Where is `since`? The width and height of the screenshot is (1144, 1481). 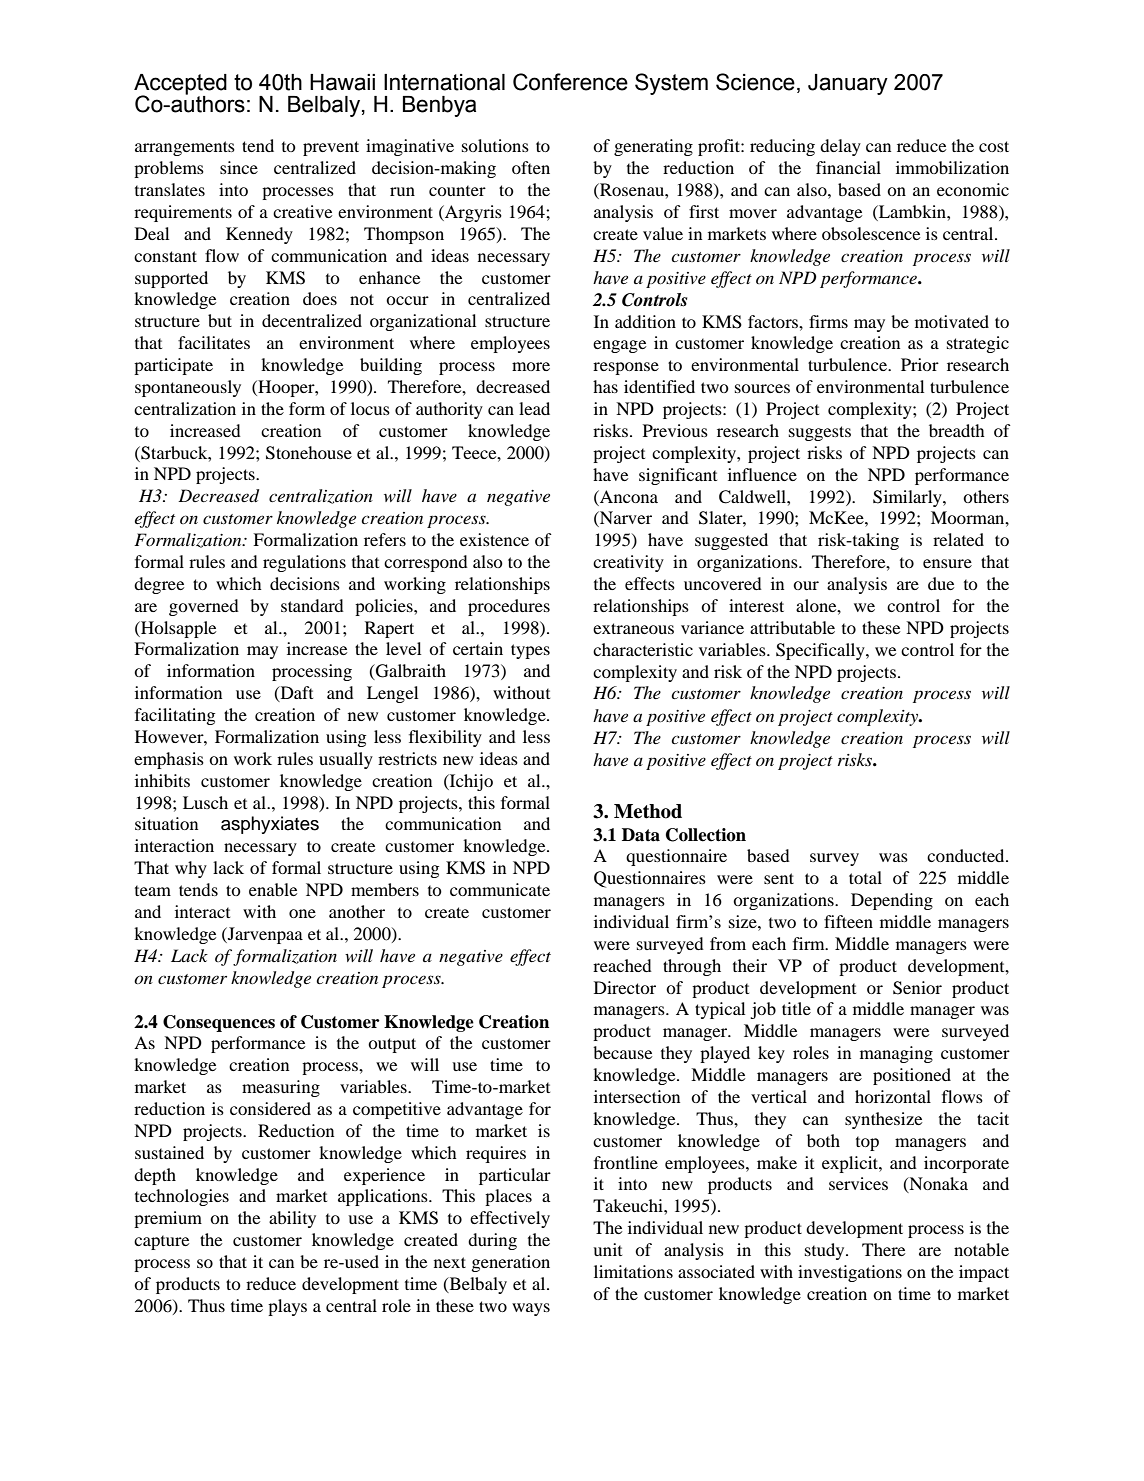 since is located at coordinates (239, 167).
